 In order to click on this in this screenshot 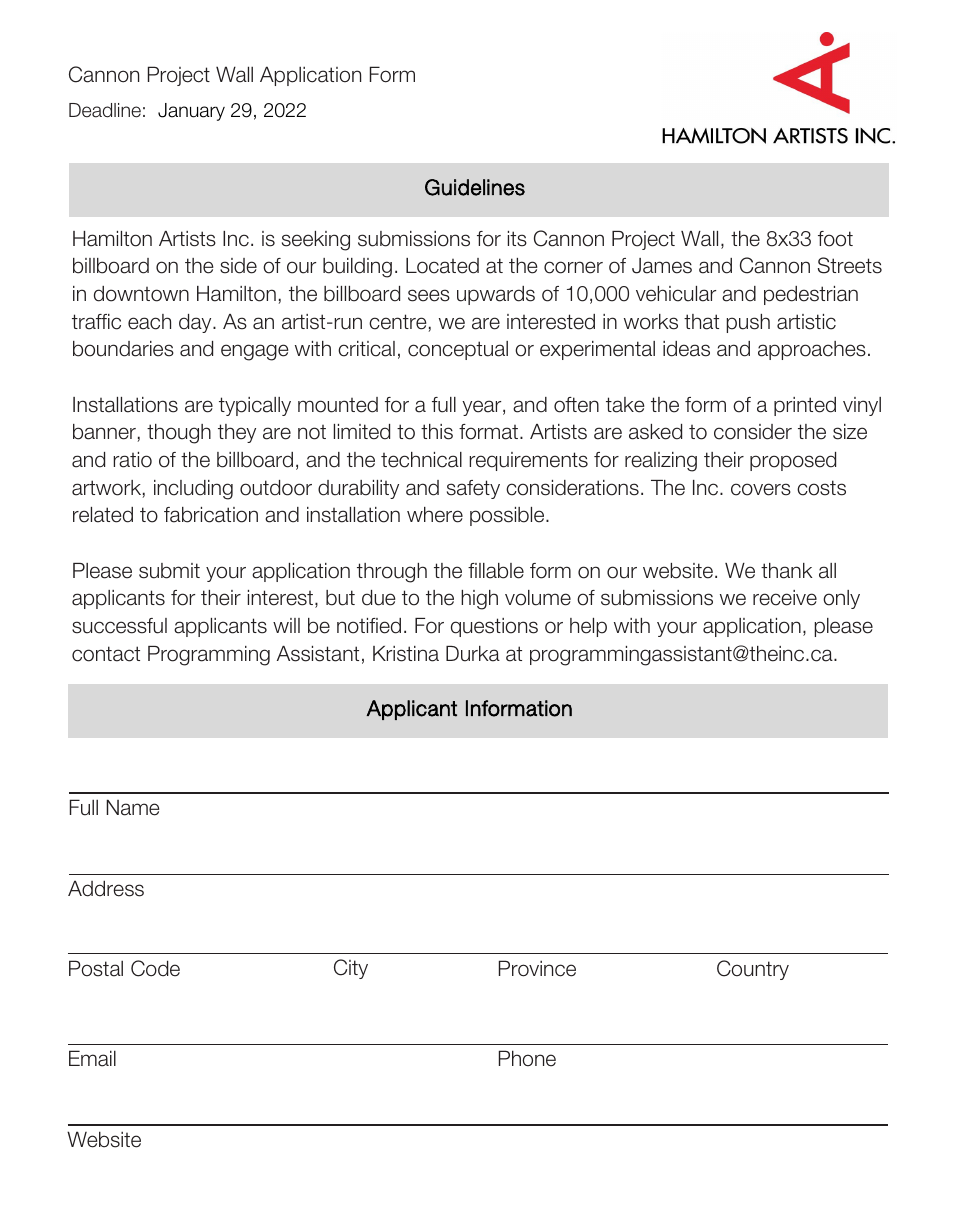, I will do `click(437, 432)`.
